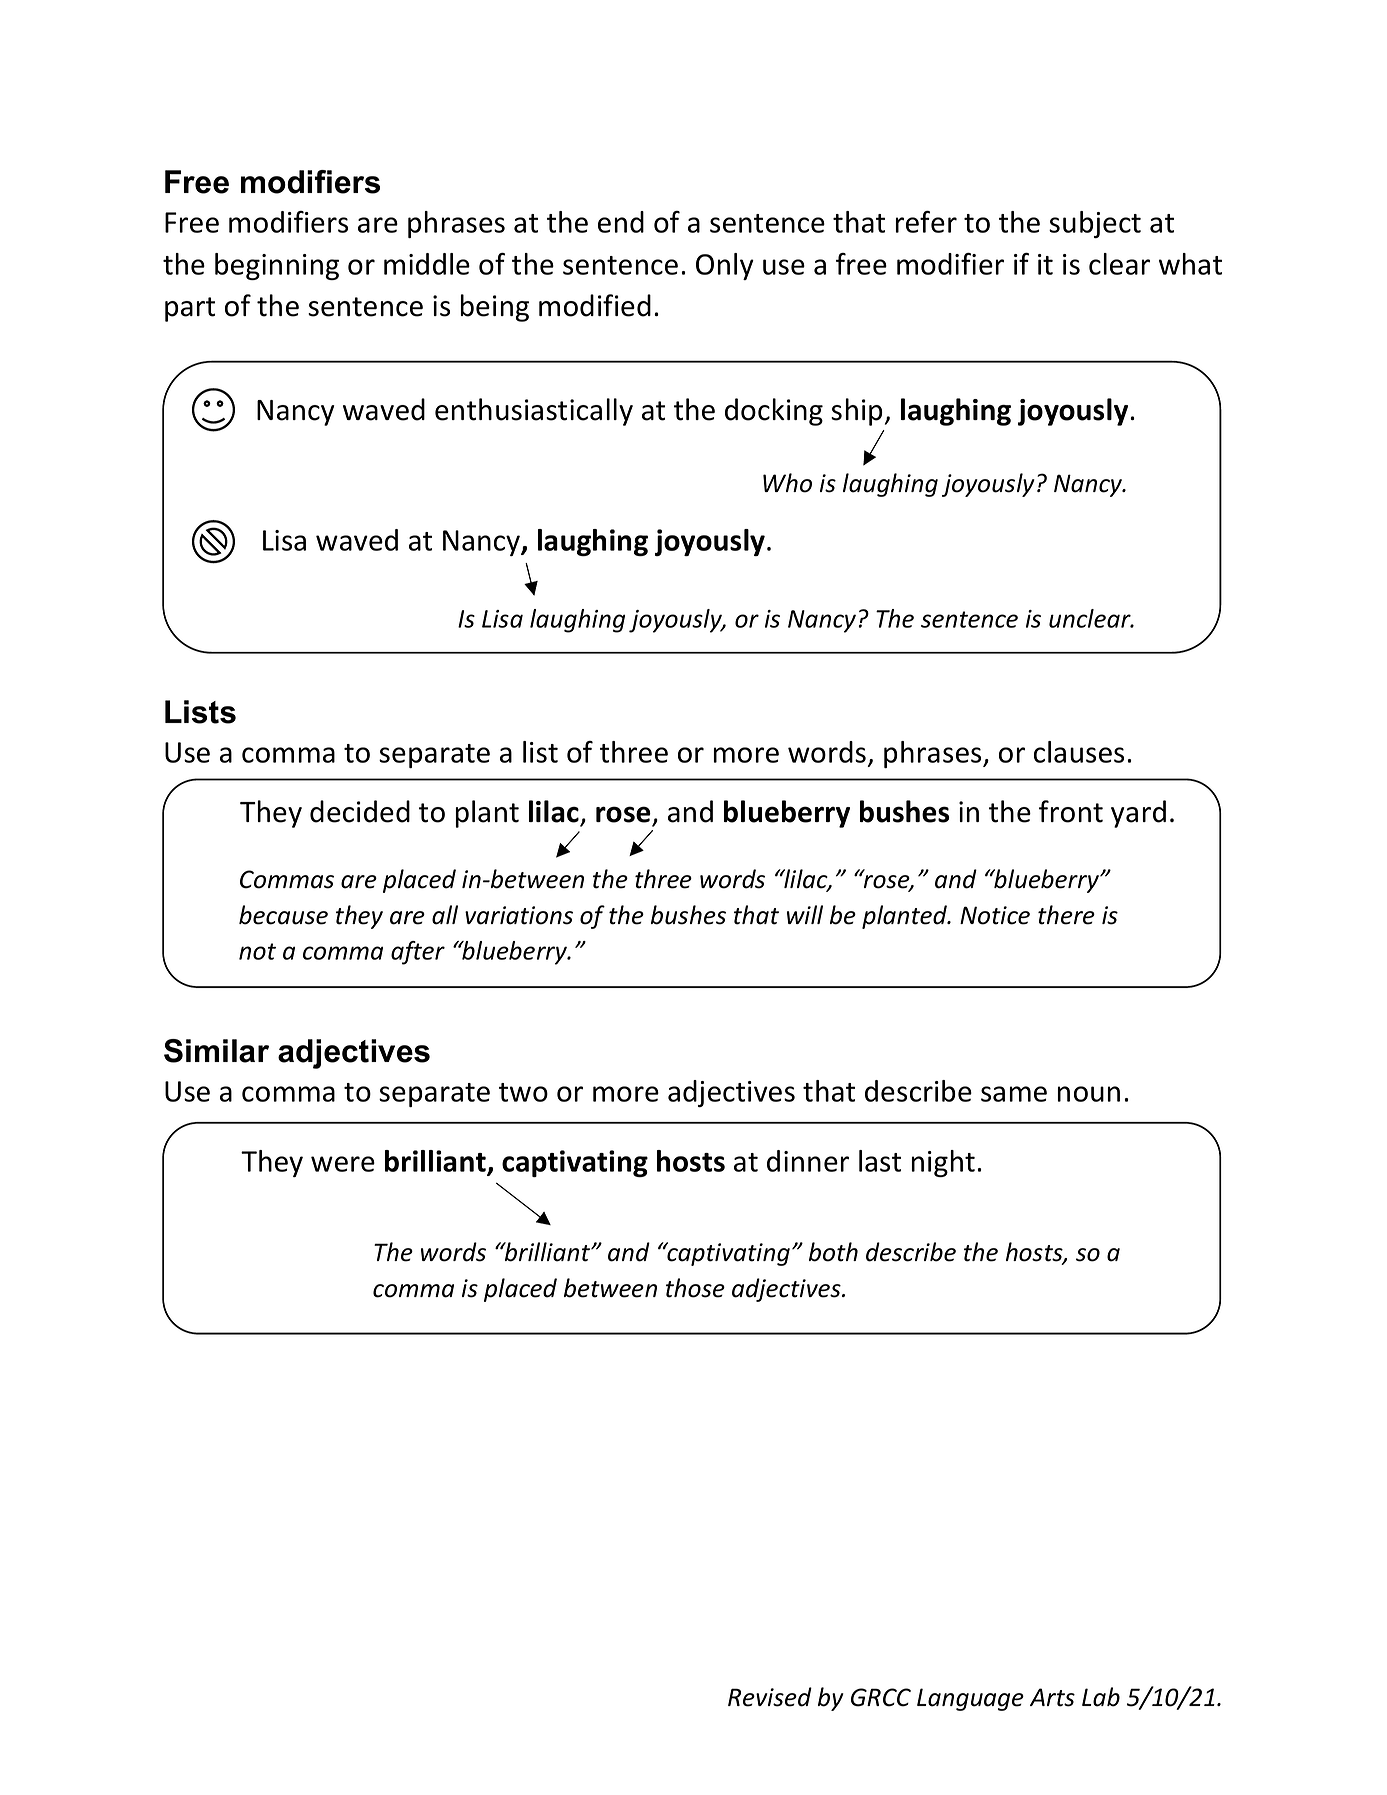  I want to click on will, so click(805, 914).
